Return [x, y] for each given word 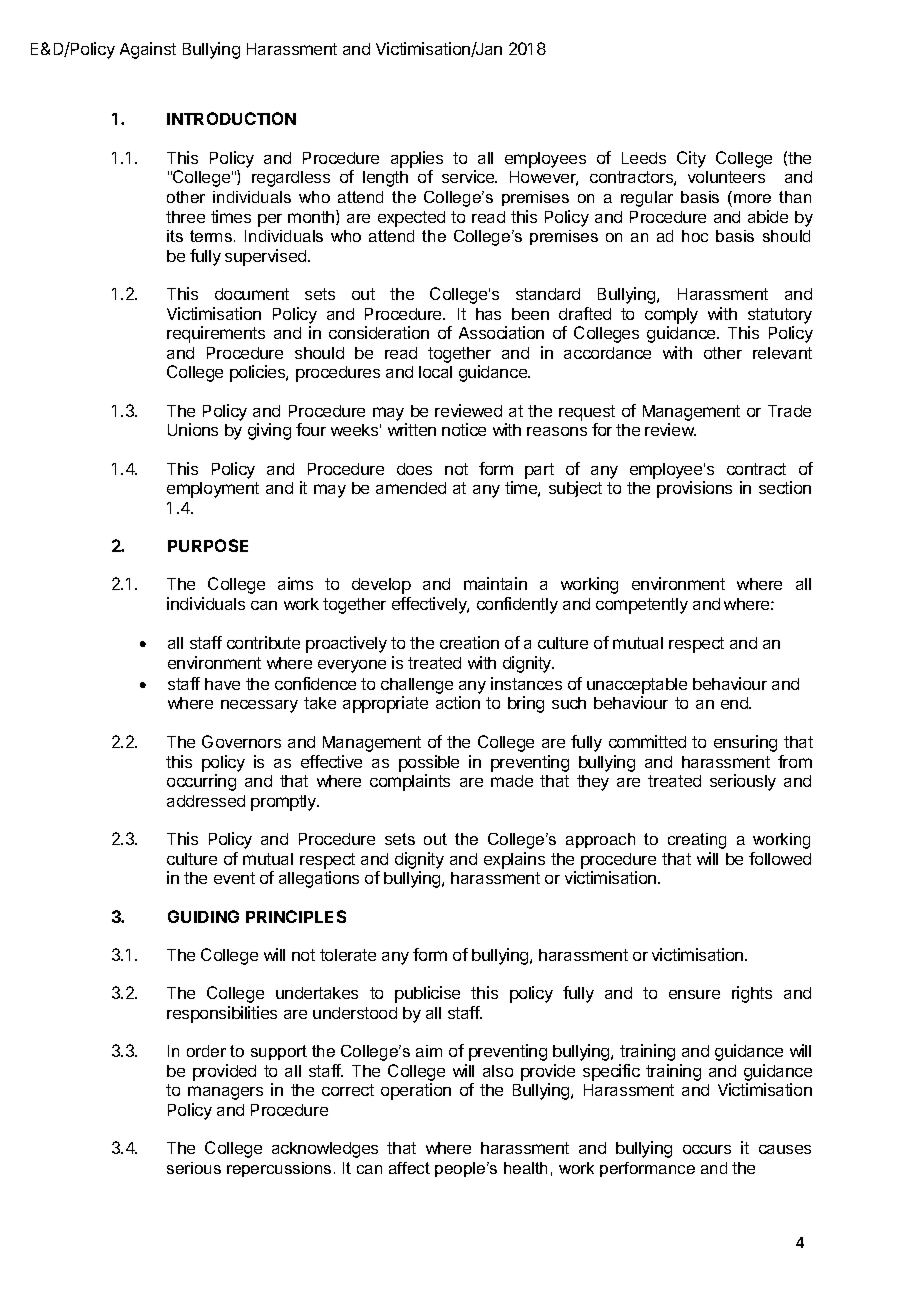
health [525, 1168]
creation [469, 642]
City [691, 159]
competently [642, 606]
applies [417, 159]
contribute [263, 642]
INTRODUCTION [231, 118]
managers [225, 1093]
